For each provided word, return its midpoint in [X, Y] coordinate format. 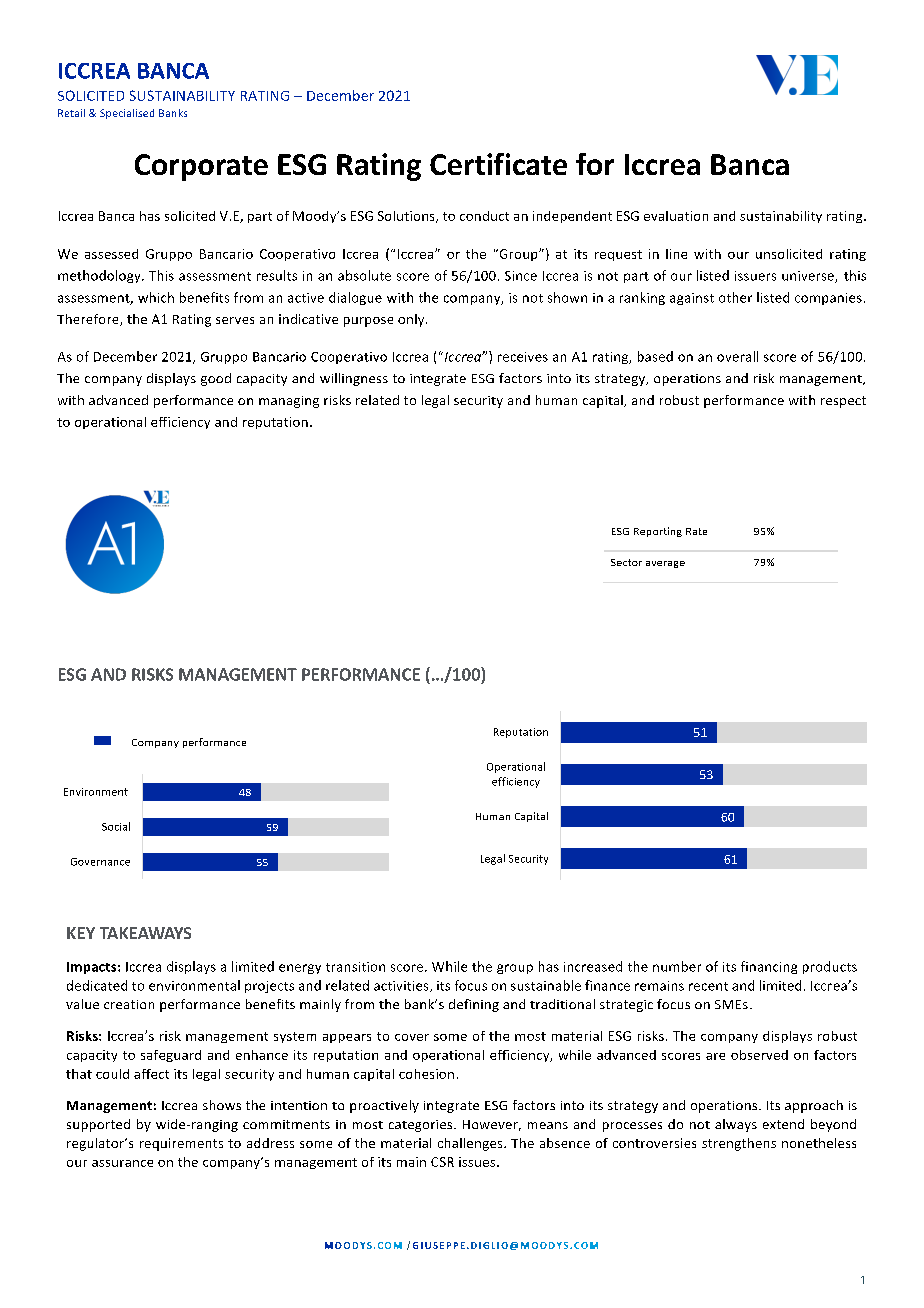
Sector [626, 562]
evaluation [676, 216]
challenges [471, 1144]
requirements [181, 1144]
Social [116, 826]
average [665, 564]
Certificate [498, 164]
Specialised [127, 114]
